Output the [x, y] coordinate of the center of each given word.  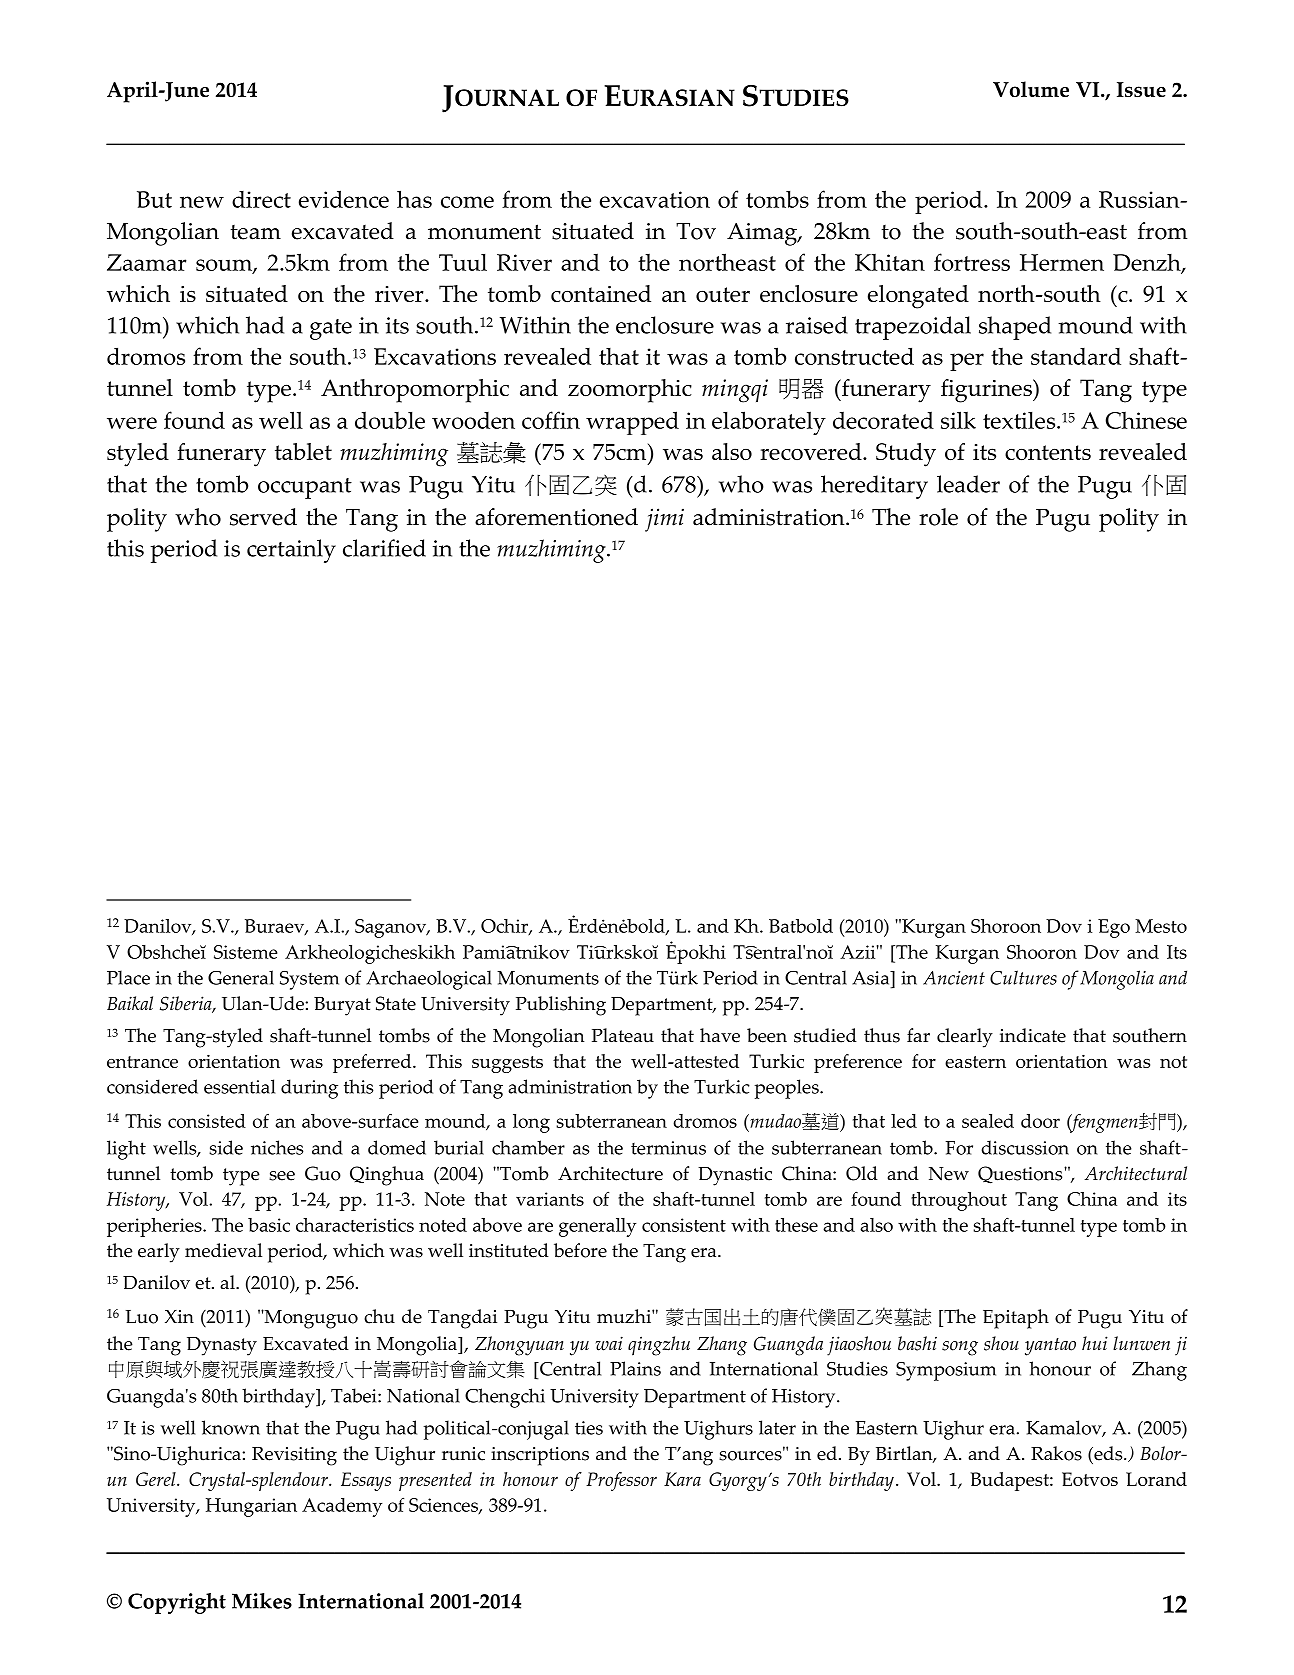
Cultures [1023, 977]
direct [261, 199]
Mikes [262, 1601]
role [938, 517]
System [309, 980]
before [580, 1250]
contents [1048, 452]
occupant [305, 488]
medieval [223, 1250]
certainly [291, 551]
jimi [664, 520]
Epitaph [1016, 1319]
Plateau [623, 1035]
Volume [1031, 89]
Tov [696, 231]
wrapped [632, 423]
